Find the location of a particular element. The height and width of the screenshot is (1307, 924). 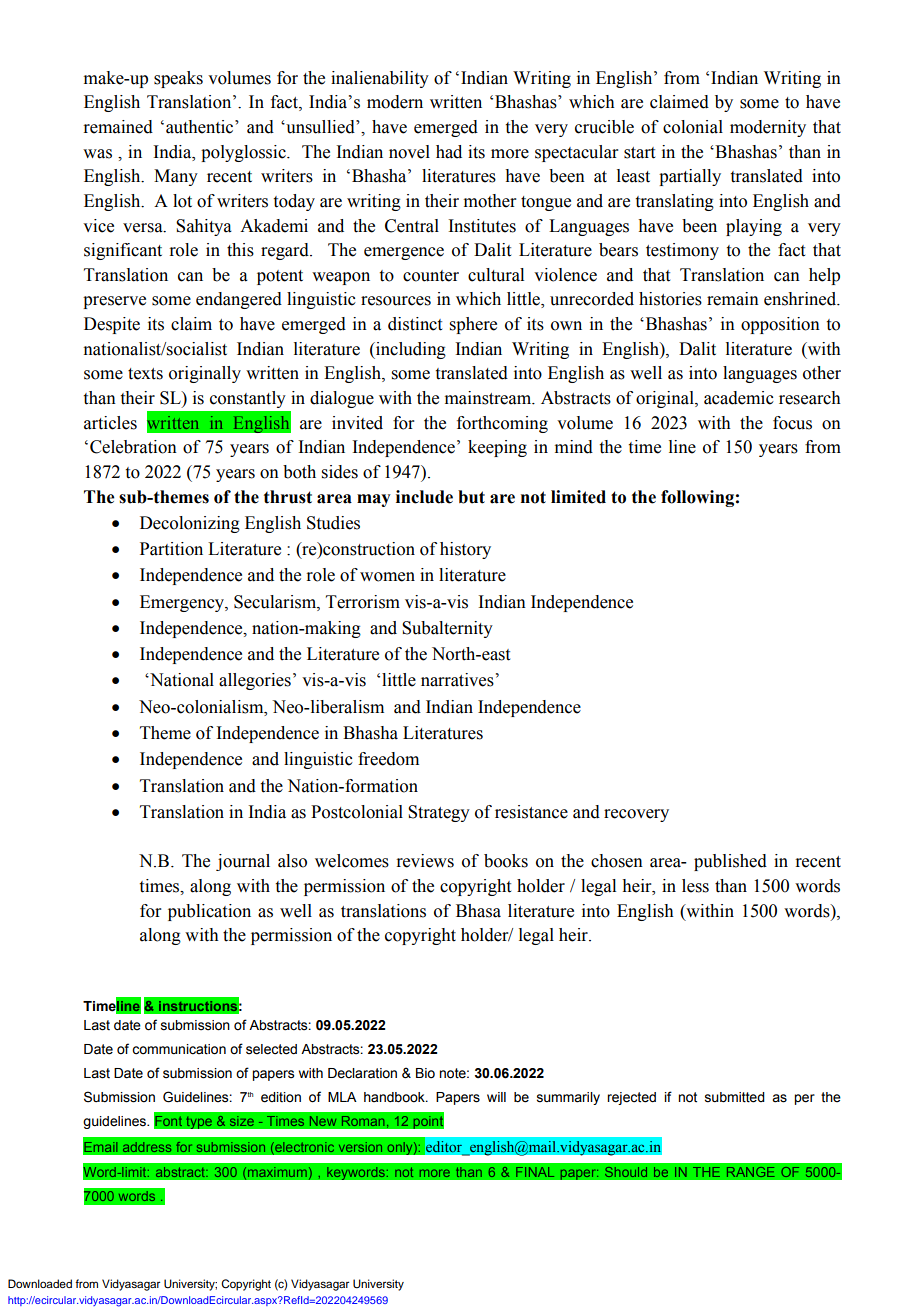

less is located at coordinates (695, 886).
